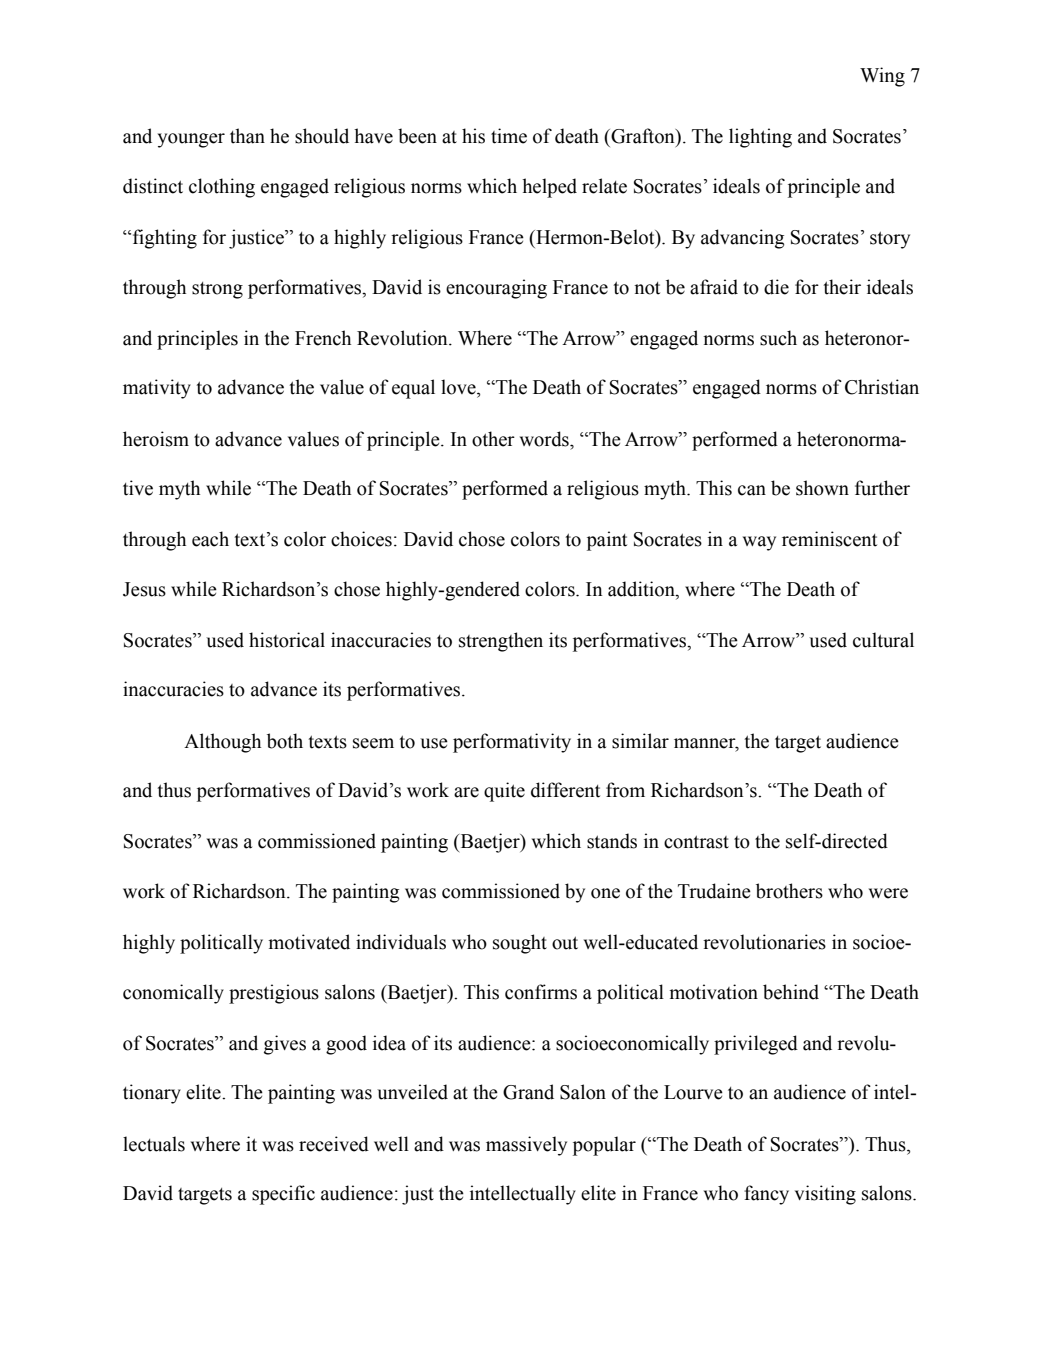  I want to click on historical, so click(287, 640).
